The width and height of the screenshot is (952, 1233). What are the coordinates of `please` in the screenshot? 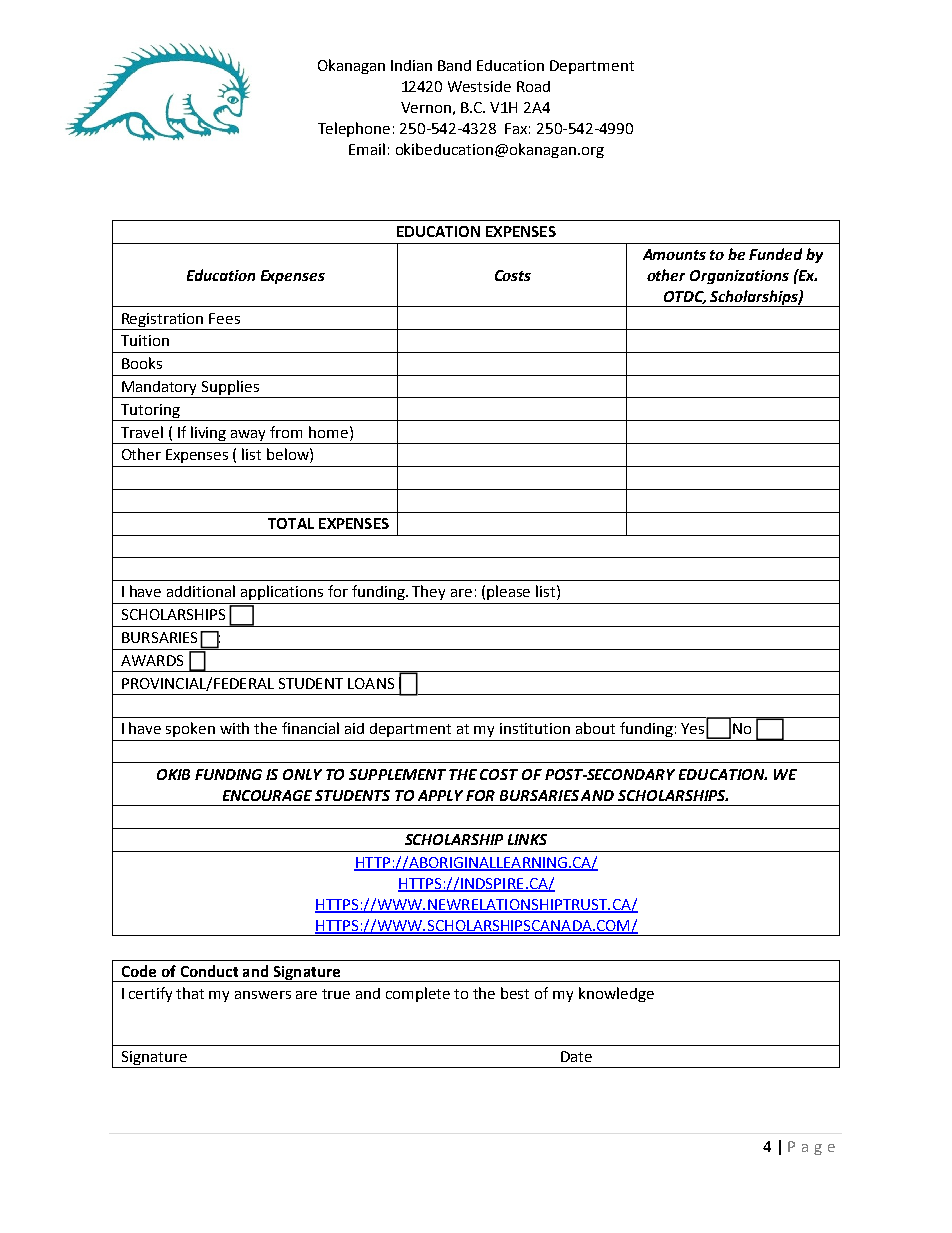 It's located at (508, 592).
